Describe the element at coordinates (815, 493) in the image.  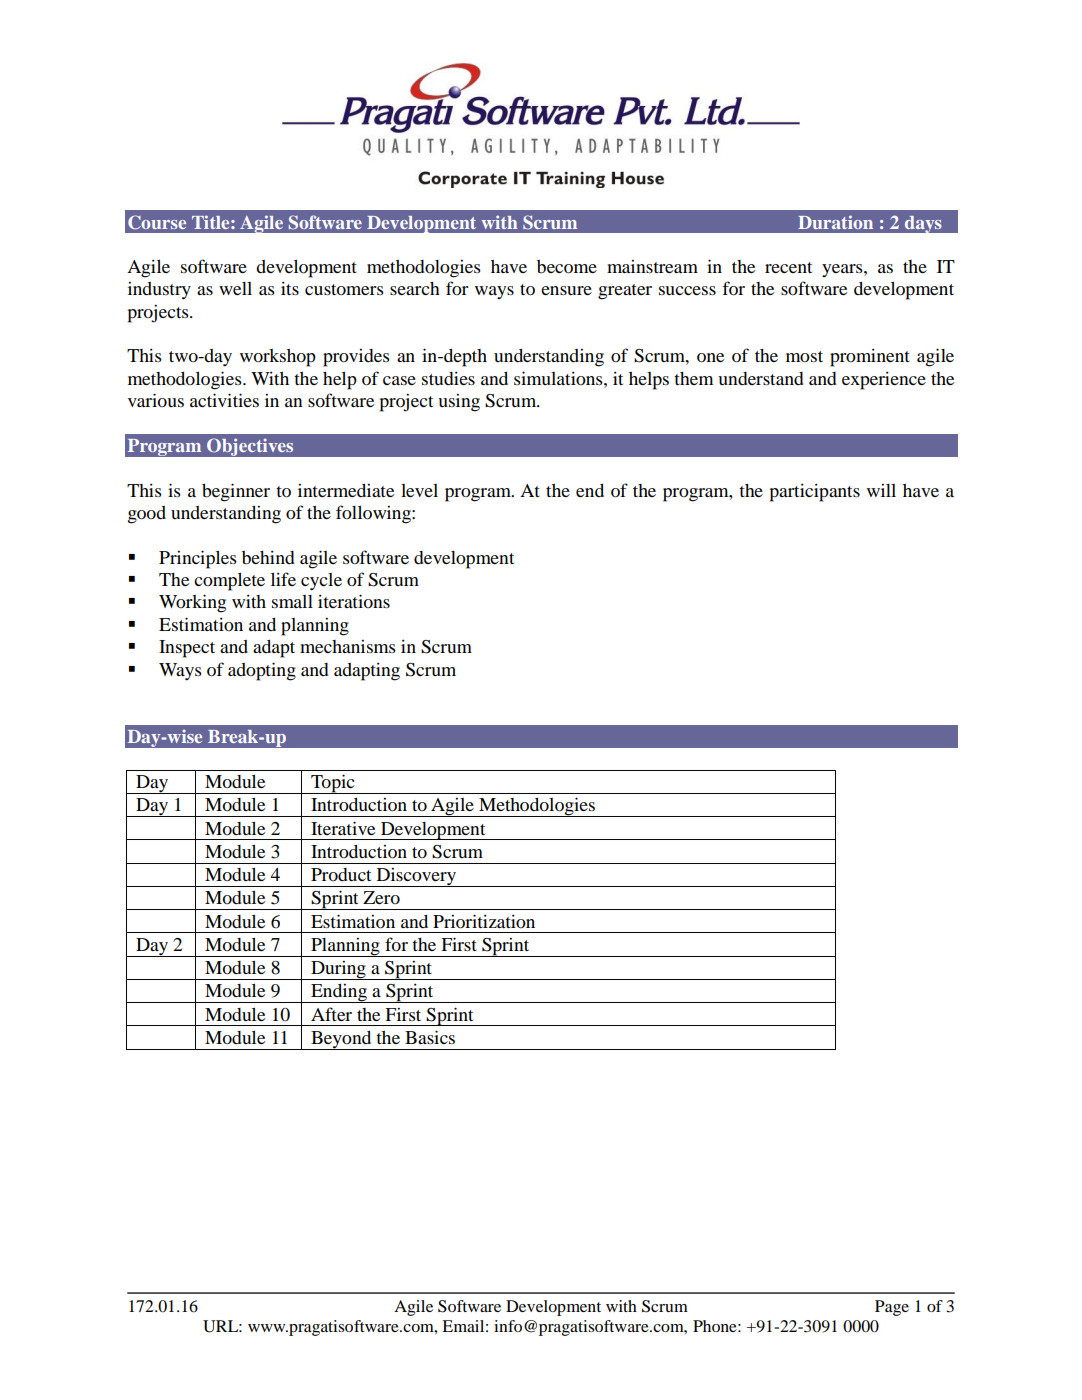
I see `participants` at that location.
